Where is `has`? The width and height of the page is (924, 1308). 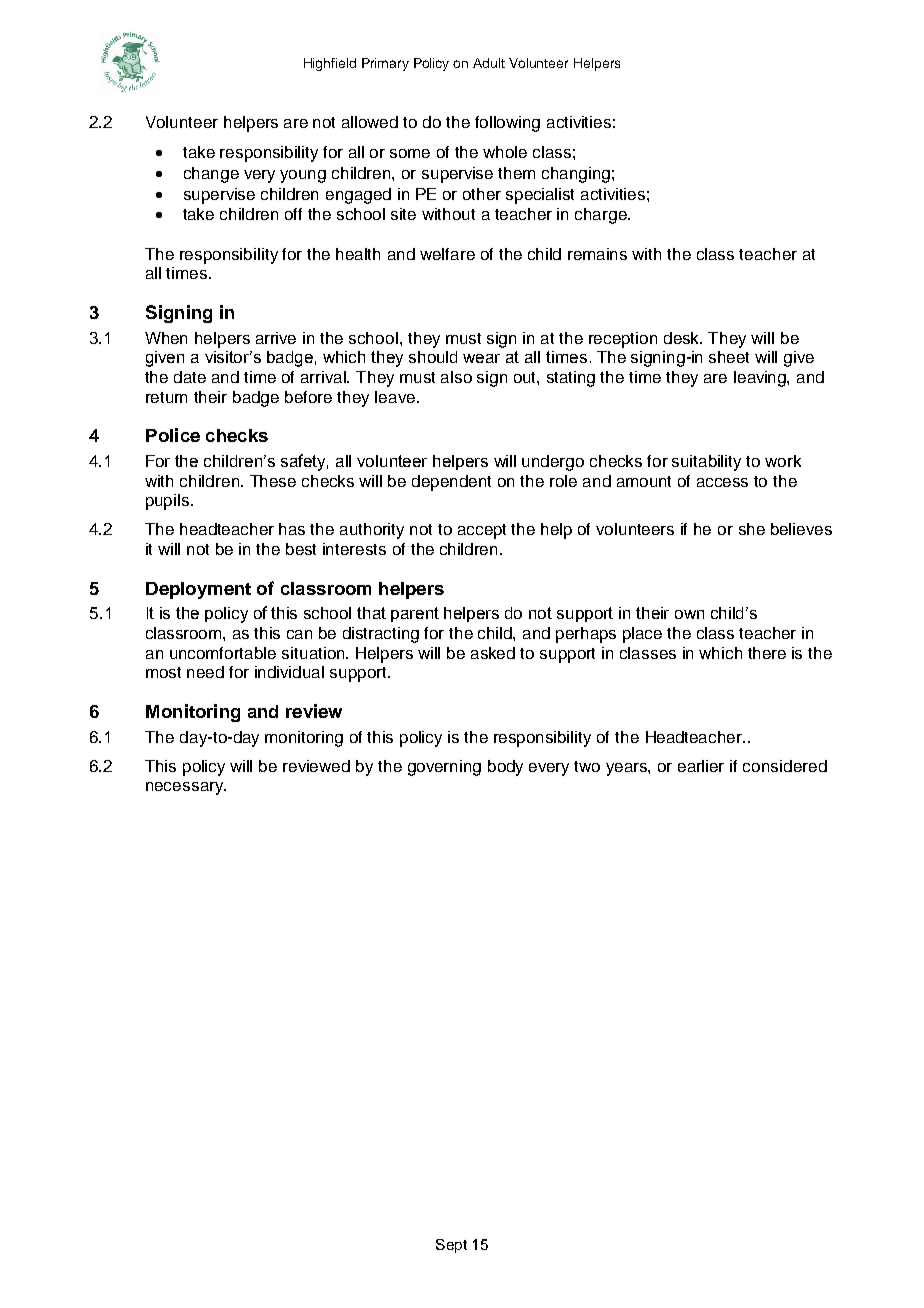 has is located at coordinates (292, 529).
